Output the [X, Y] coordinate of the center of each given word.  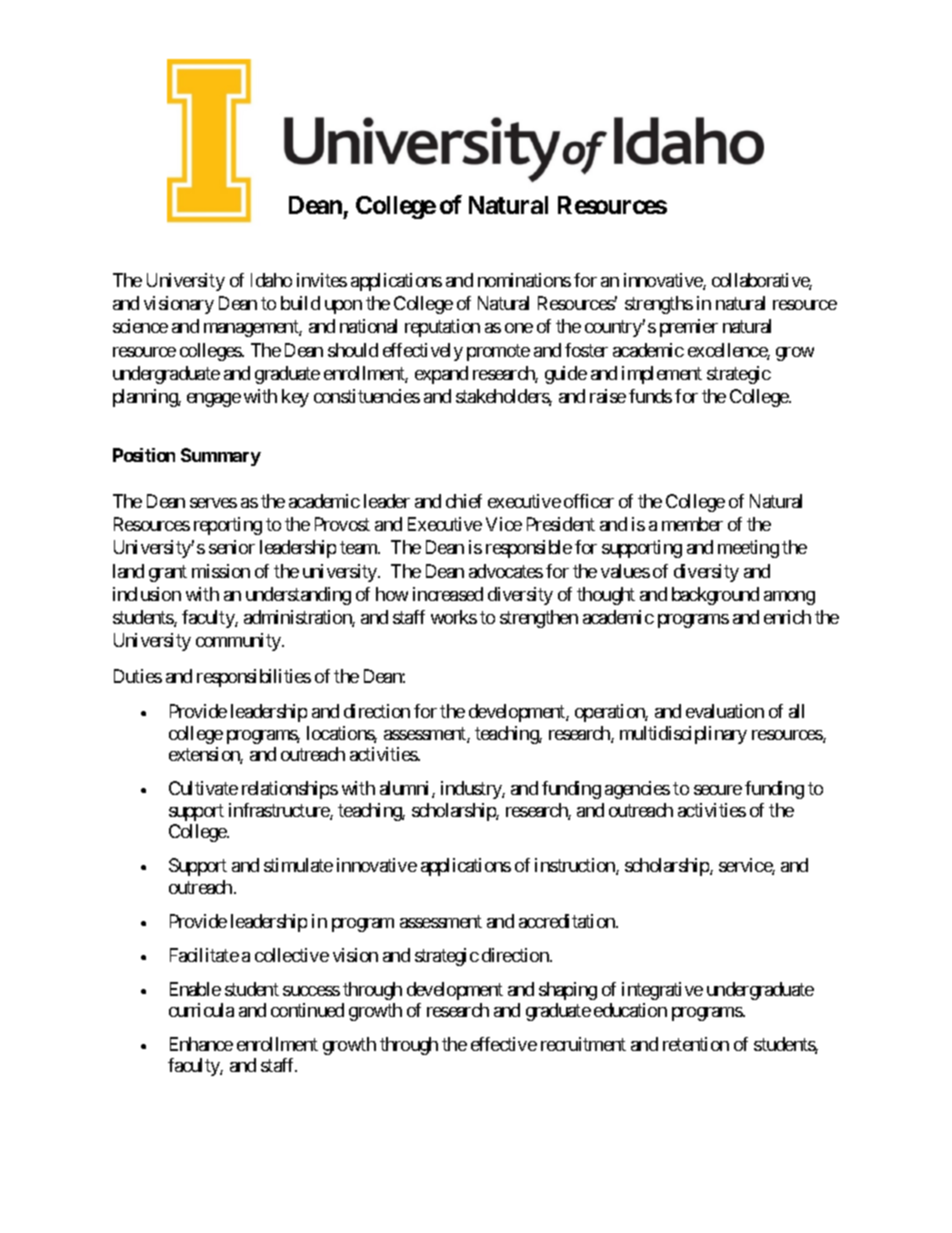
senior [232, 547]
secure [718, 790]
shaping [568, 991]
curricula [201, 1010]
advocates [506, 571]
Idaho [271, 280]
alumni [406, 789]
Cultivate [203, 788]
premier [689, 328]
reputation [442, 328]
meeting [748, 549]
